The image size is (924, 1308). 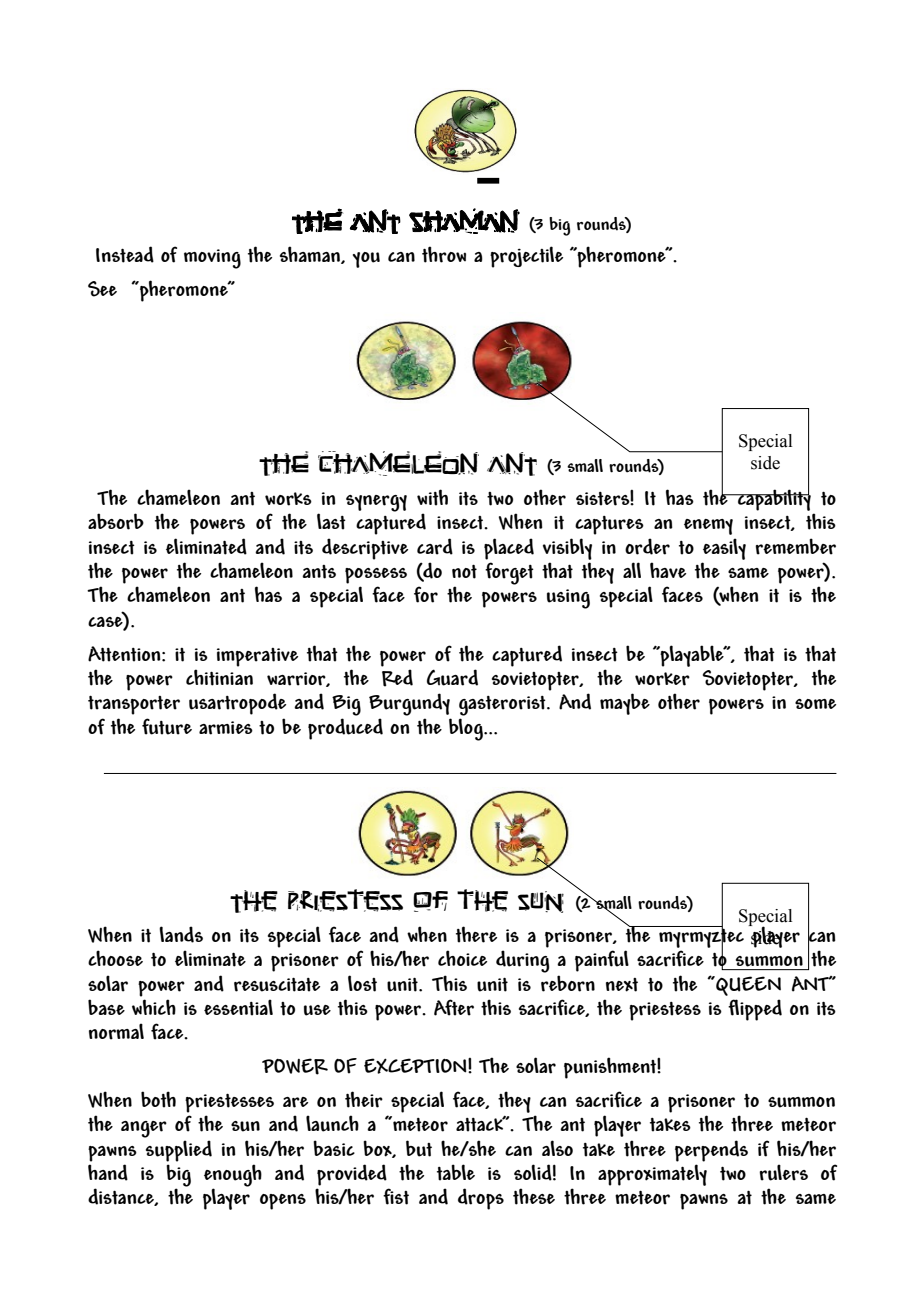 I want to click on blog, so click(x=467, y=729).
